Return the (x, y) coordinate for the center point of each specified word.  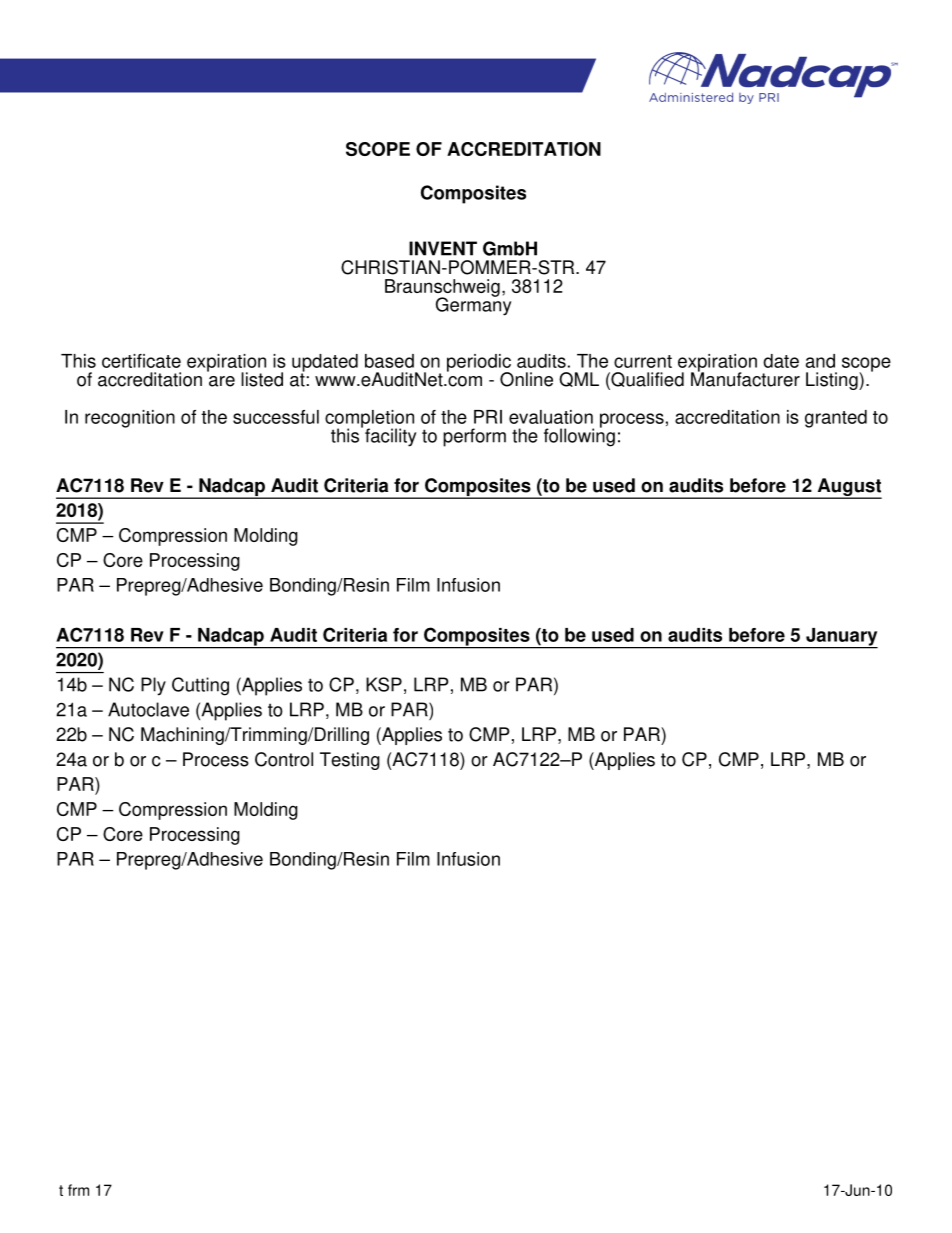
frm (78, 1190)
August (848, 488)
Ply (153, 686)
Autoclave (148, 709)
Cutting (200, 686)
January (841, 638)
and (820, 361)
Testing (350, 761)
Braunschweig (442, 289)
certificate (141, 361)
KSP (384, 684)
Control (284, 759)
